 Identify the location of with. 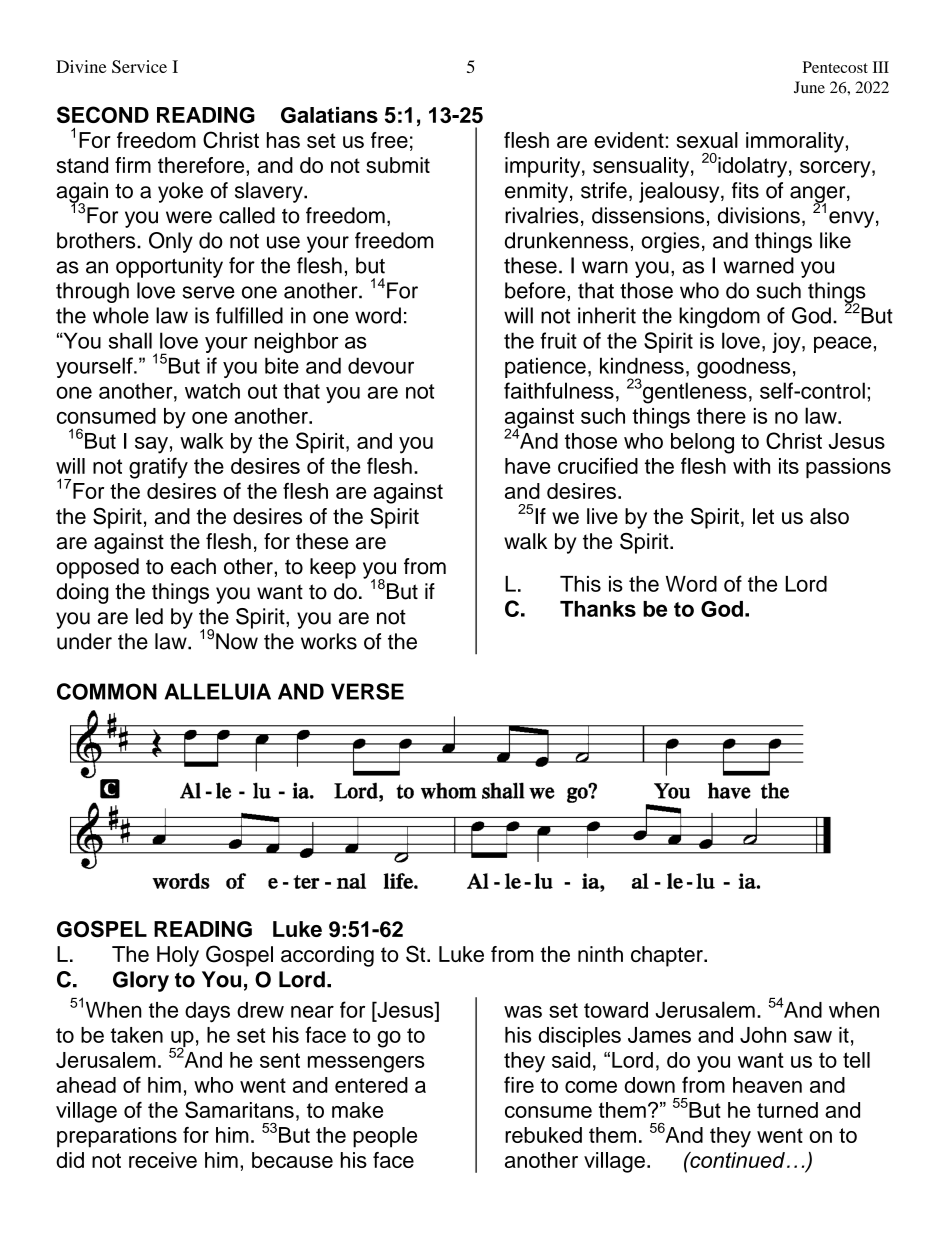
(751, 466).
